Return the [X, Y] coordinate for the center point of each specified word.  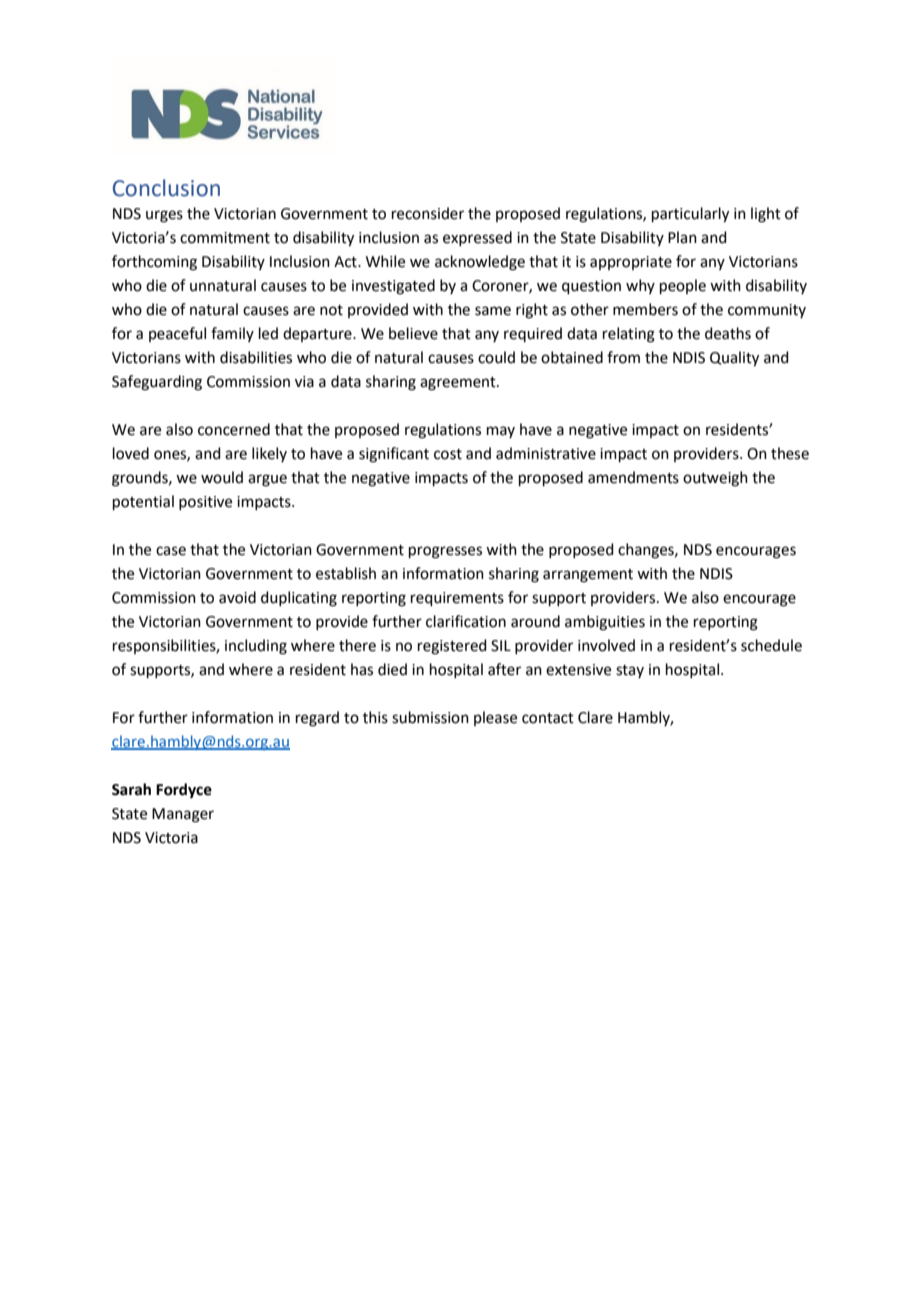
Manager [183, 815]
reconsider [428, 213]
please [495, 718]
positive [205, 503]
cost [448, 454]
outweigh [715, 479]
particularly [690, 215]
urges [164, 216]
